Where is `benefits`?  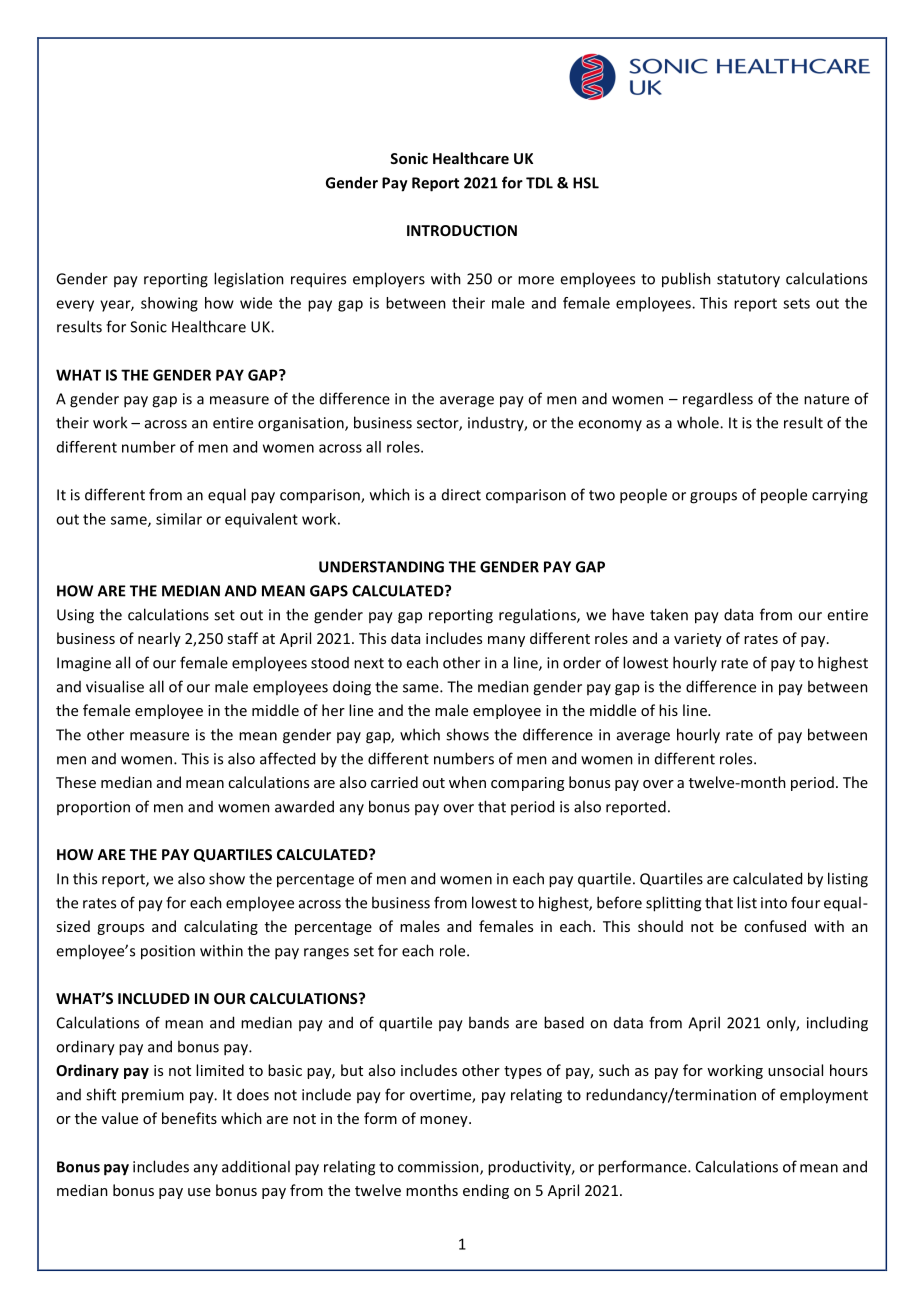 benefits is located at coordinates (189, 1118).
